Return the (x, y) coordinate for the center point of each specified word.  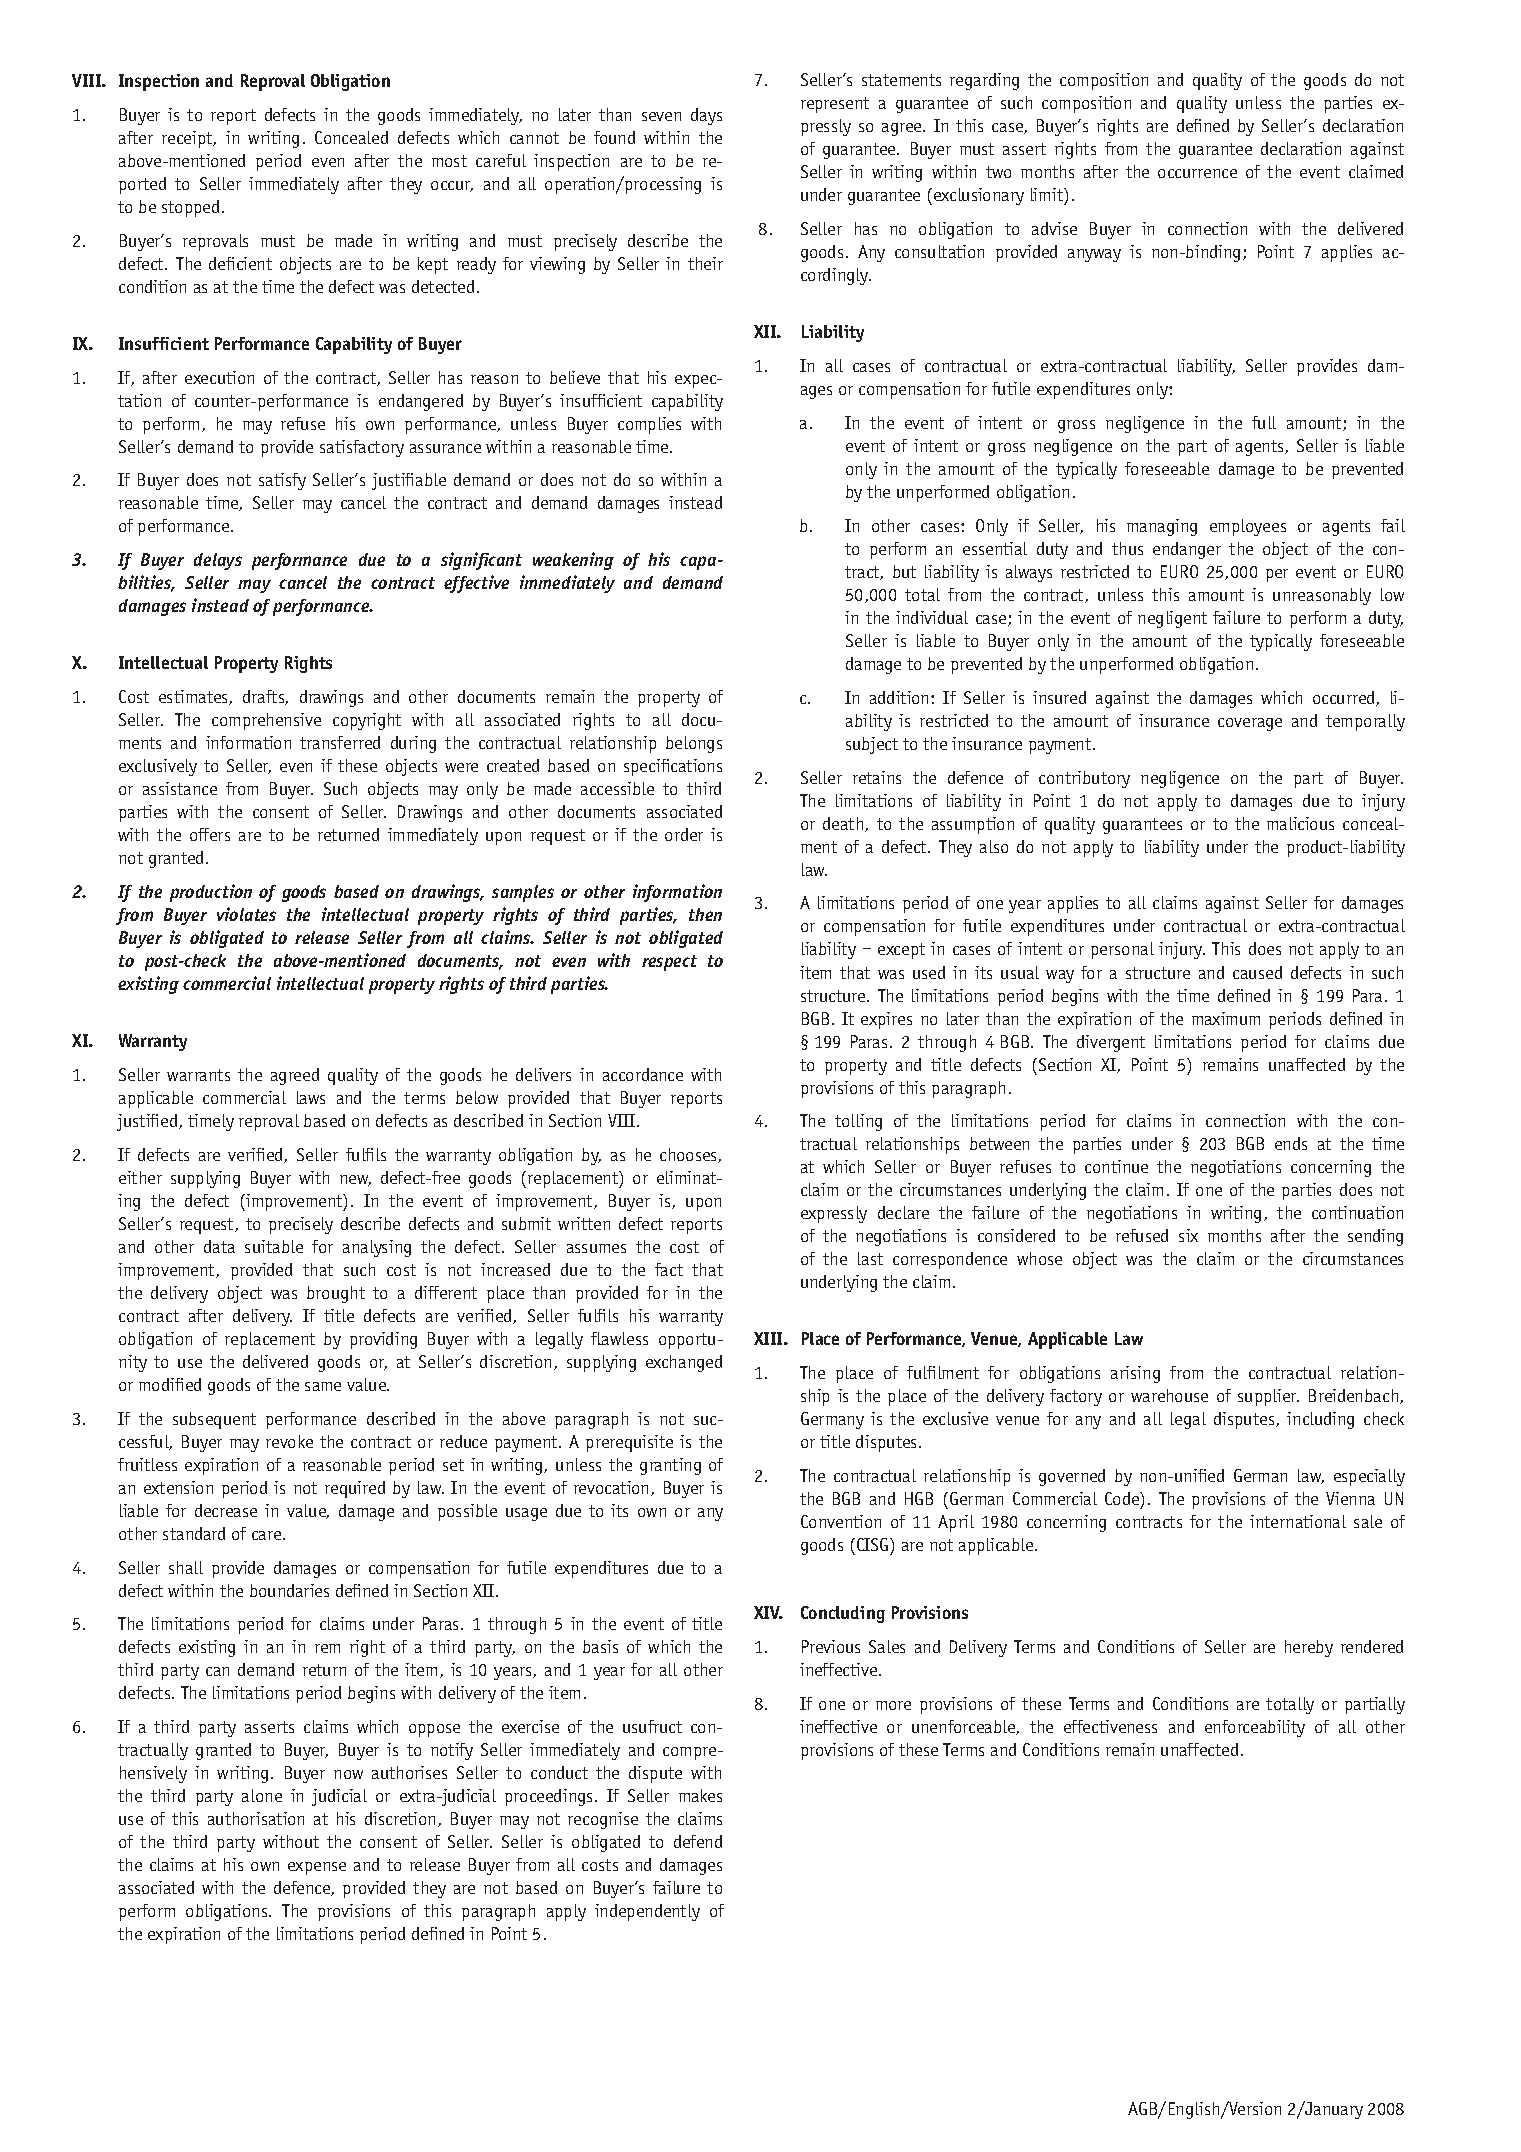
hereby (1309, 1648)
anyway (1094, 255)
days (706, 116)
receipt (188, 139)
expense (317, 1868)
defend (698, 1841)
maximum (1226, 1018)
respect (669, 963)
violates (246, 914)
